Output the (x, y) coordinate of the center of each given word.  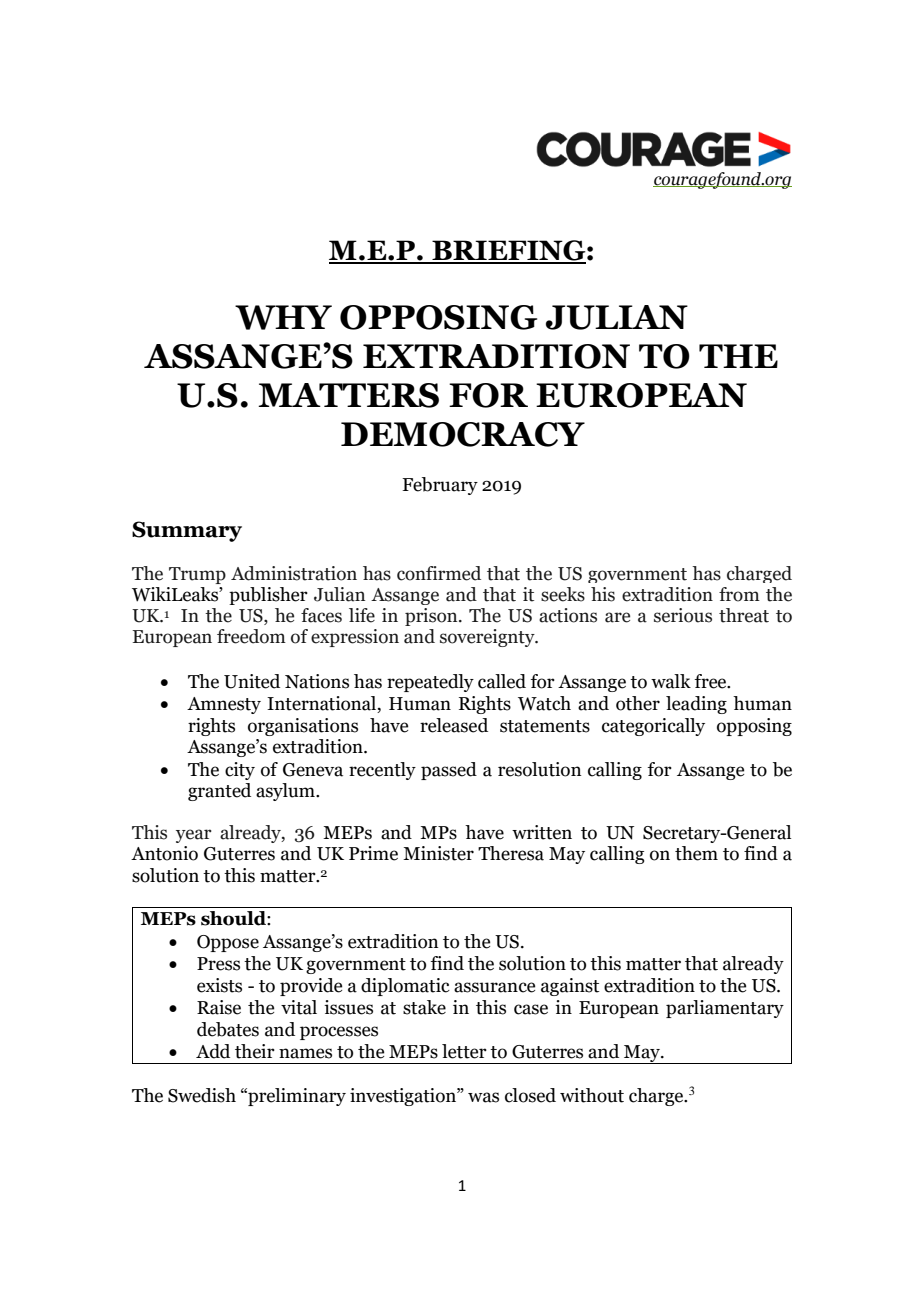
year (194, 836)
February (440, 486)
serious (683, 615)
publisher (268, 596)
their (255, 1051)
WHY (283, 317)
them (696, 853)
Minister (438, 853)
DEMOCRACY (463, 434)
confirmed (439, 573)
